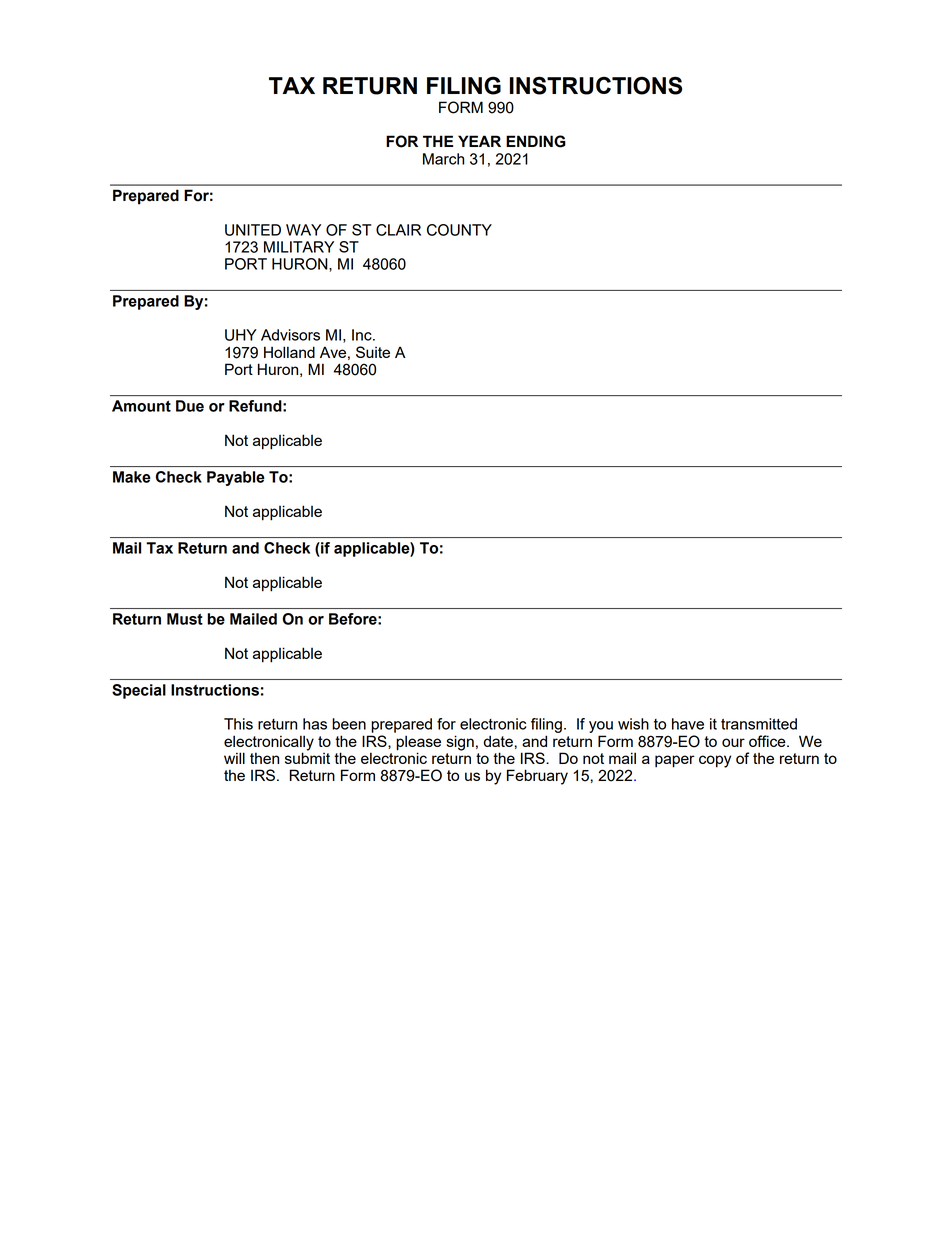  I want to click on Holland, so click(289, 352).
